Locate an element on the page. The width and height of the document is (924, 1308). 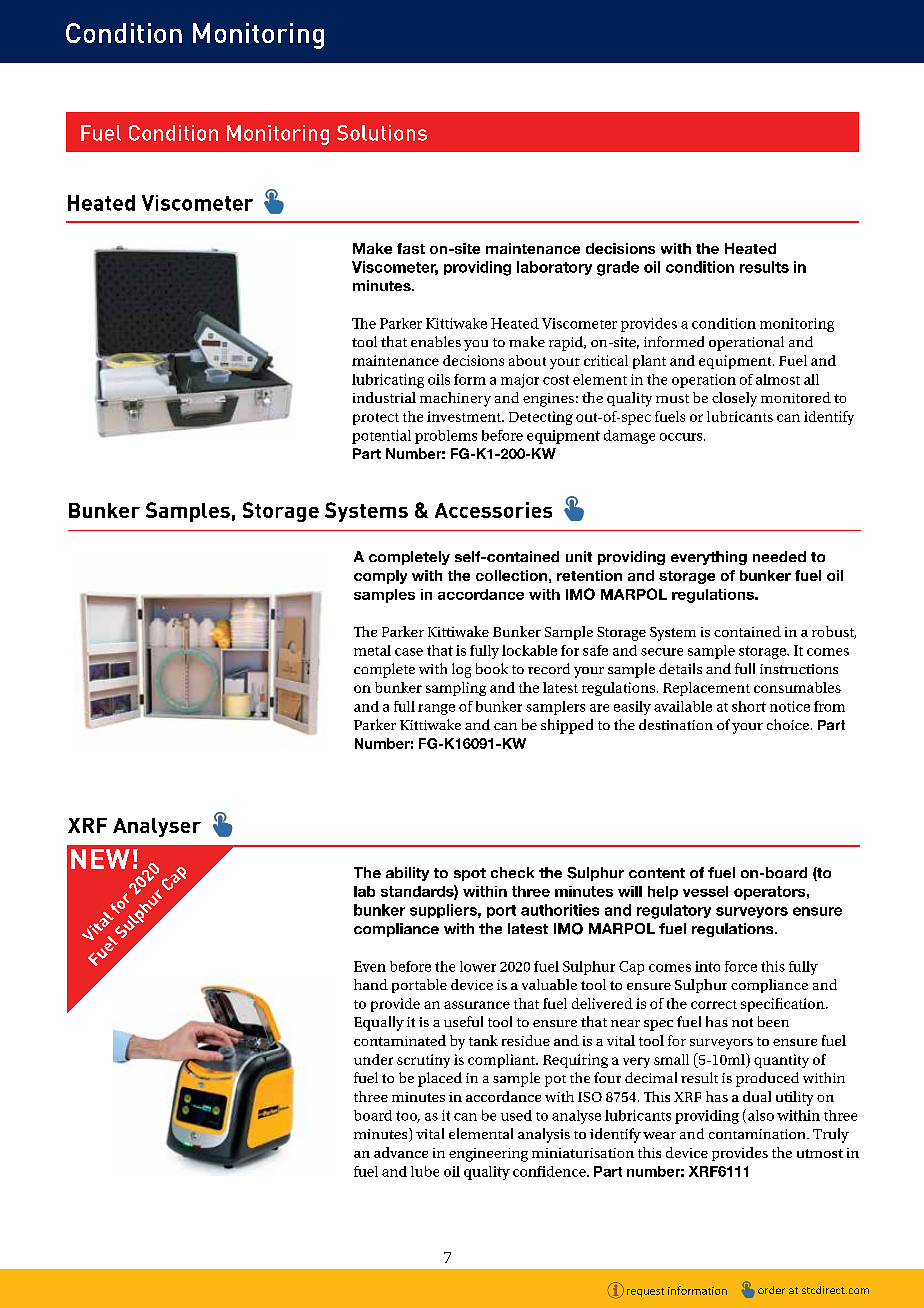
vessel is located at coordinates (705, 891).
